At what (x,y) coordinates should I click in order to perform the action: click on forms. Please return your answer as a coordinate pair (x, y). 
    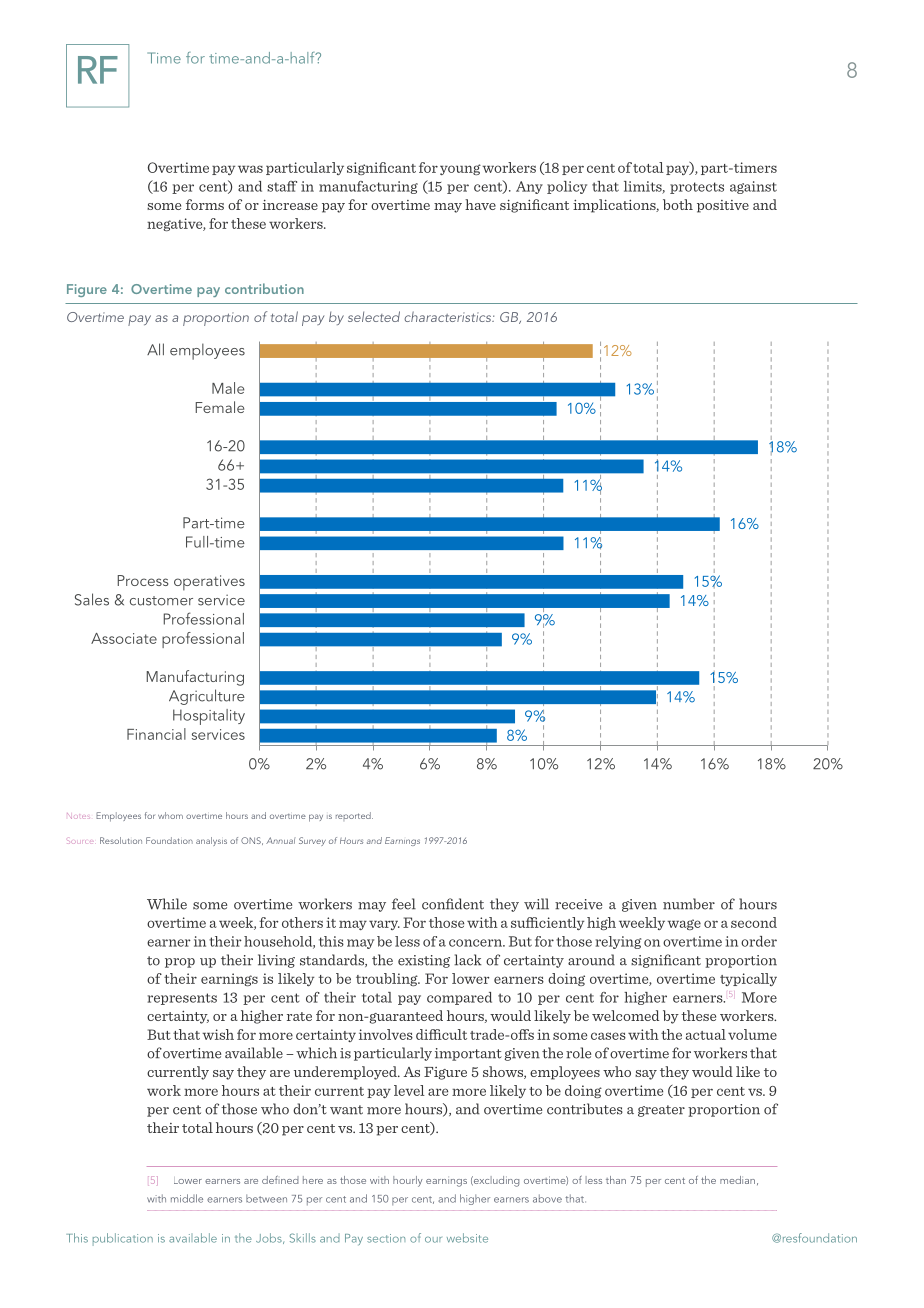
    Looking at the image, I should click on (205, 204).
